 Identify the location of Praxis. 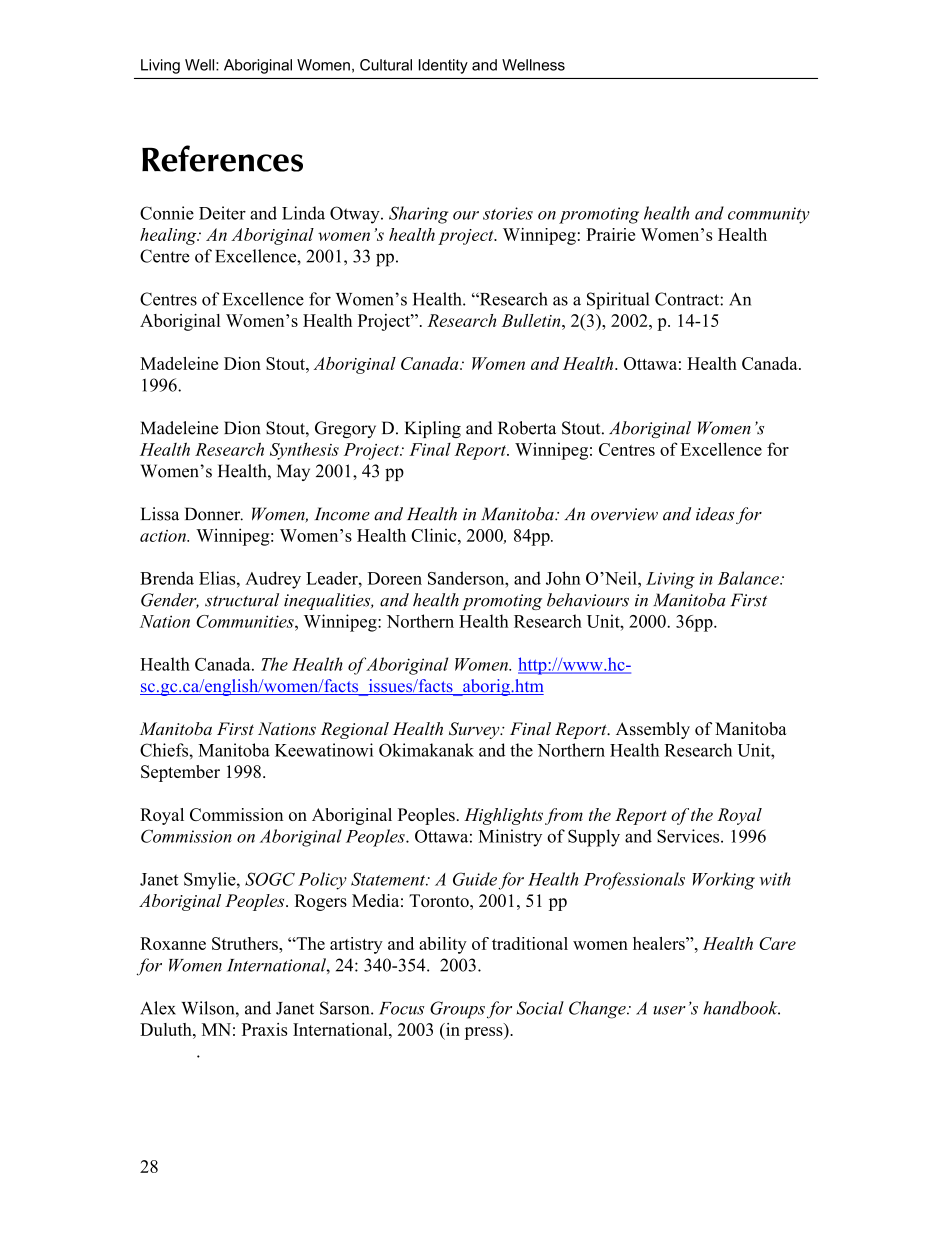
(265, 1029).
